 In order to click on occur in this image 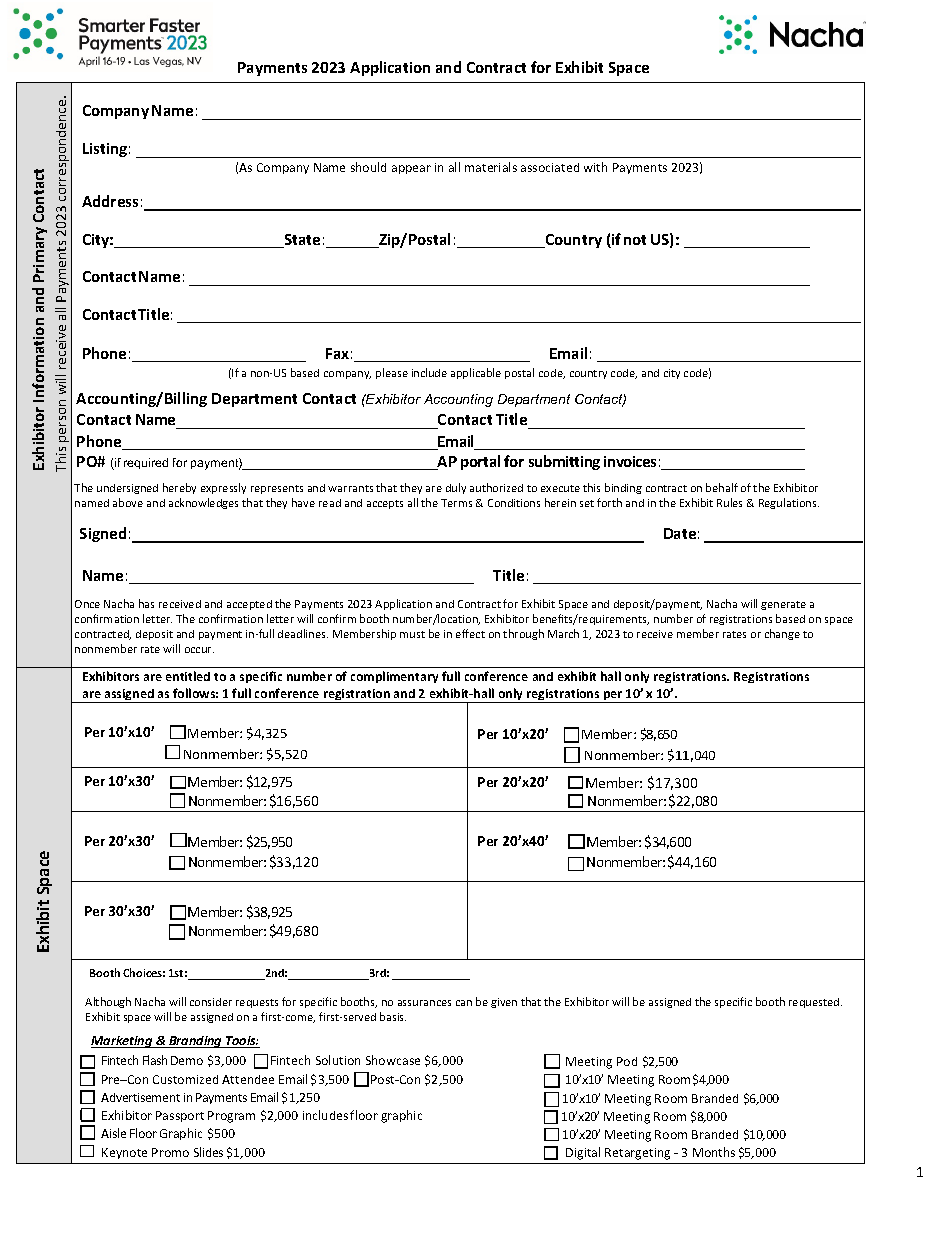, I will do `click(199, 650)`.
